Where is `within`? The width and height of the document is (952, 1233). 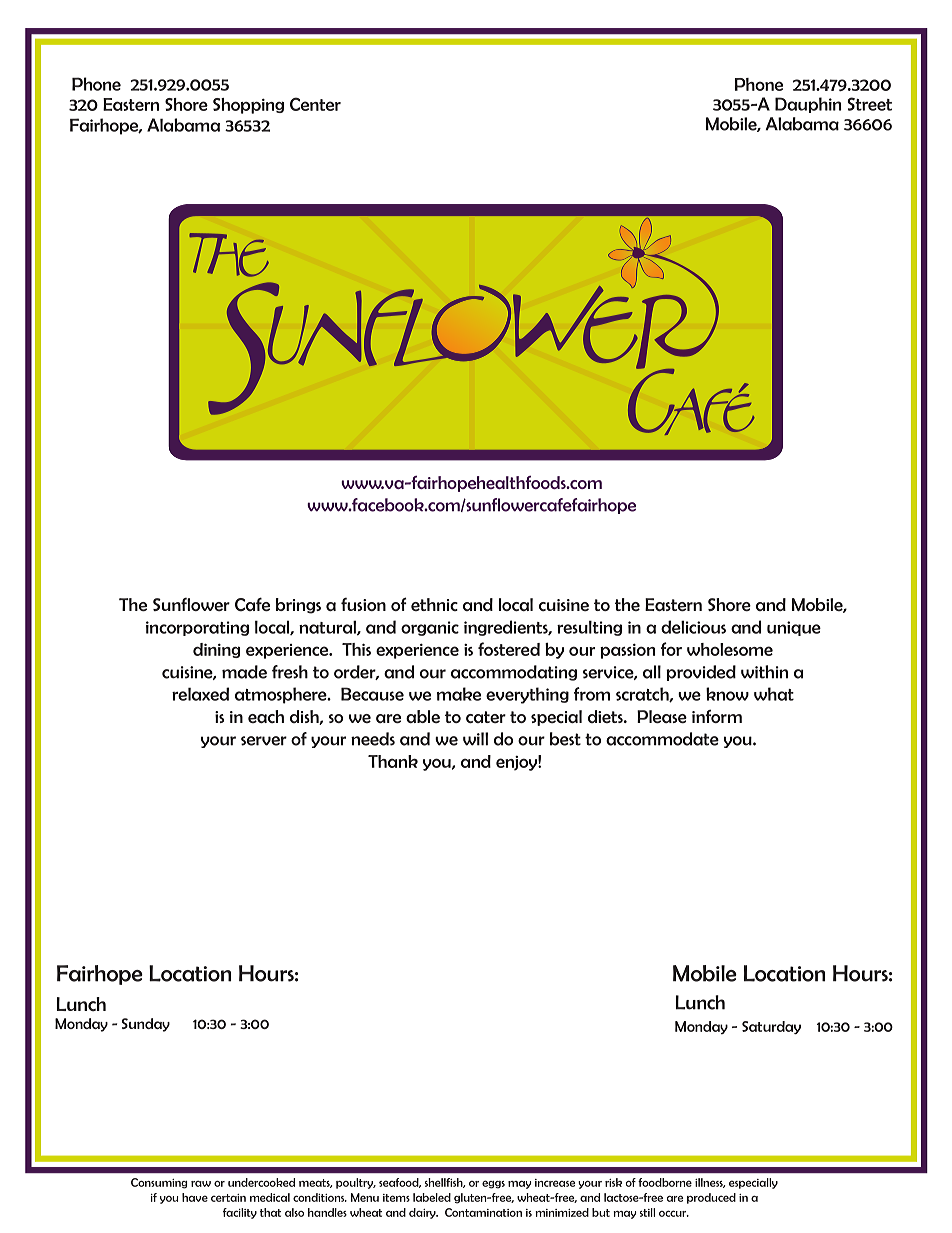
within is located at coordinates (764, 672).
